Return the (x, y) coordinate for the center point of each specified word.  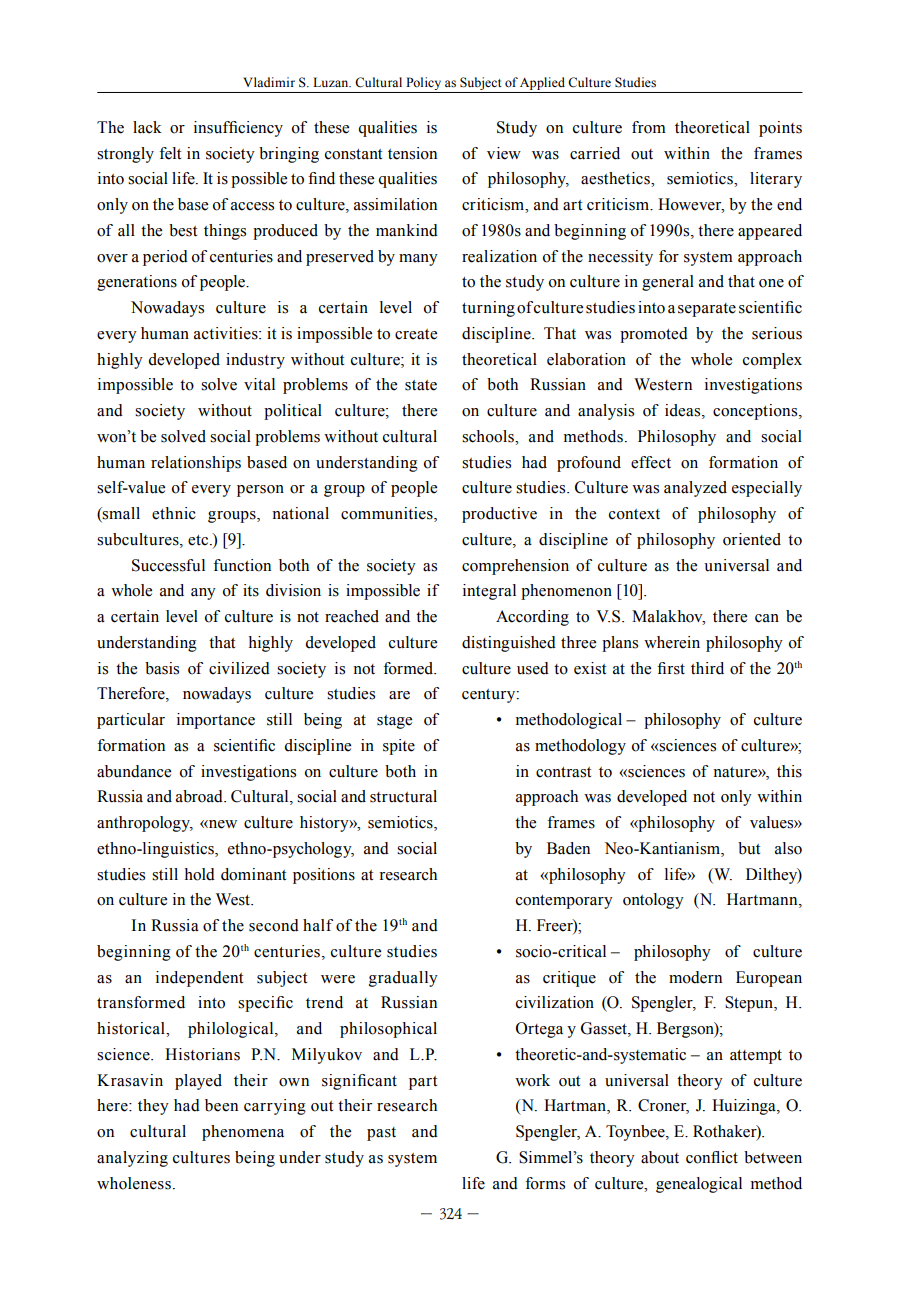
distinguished (509, 644)
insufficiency (238, 129)
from (649, 127)
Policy (424, 85)
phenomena (243, 1133)
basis (162, 668)
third (707, 668)
